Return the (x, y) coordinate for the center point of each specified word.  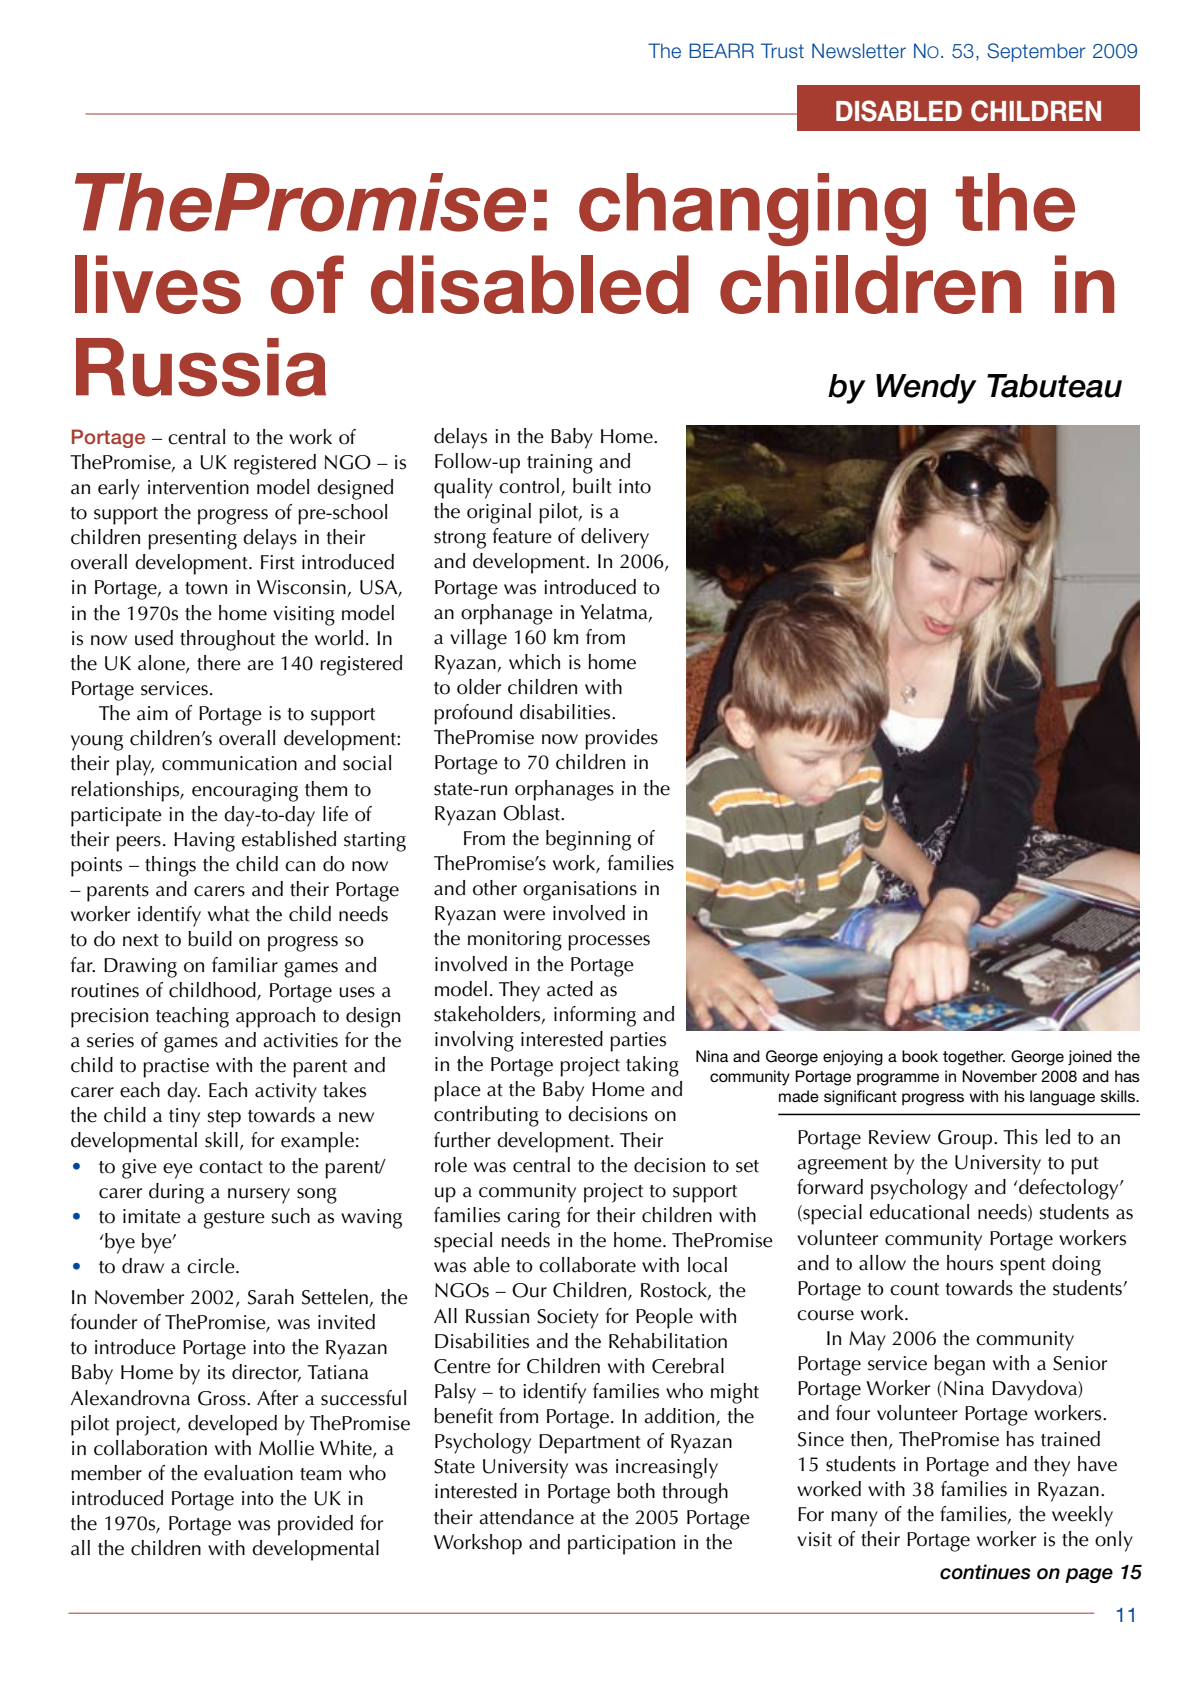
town (206, 588)
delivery (615, 538)
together (974, 1058)
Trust (782, 51)
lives (158, 284)
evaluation (248, 1473)
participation (621, 1545)
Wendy (926, 389)
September (1036, 52)
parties (638, 1042)
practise (176, 1068)
